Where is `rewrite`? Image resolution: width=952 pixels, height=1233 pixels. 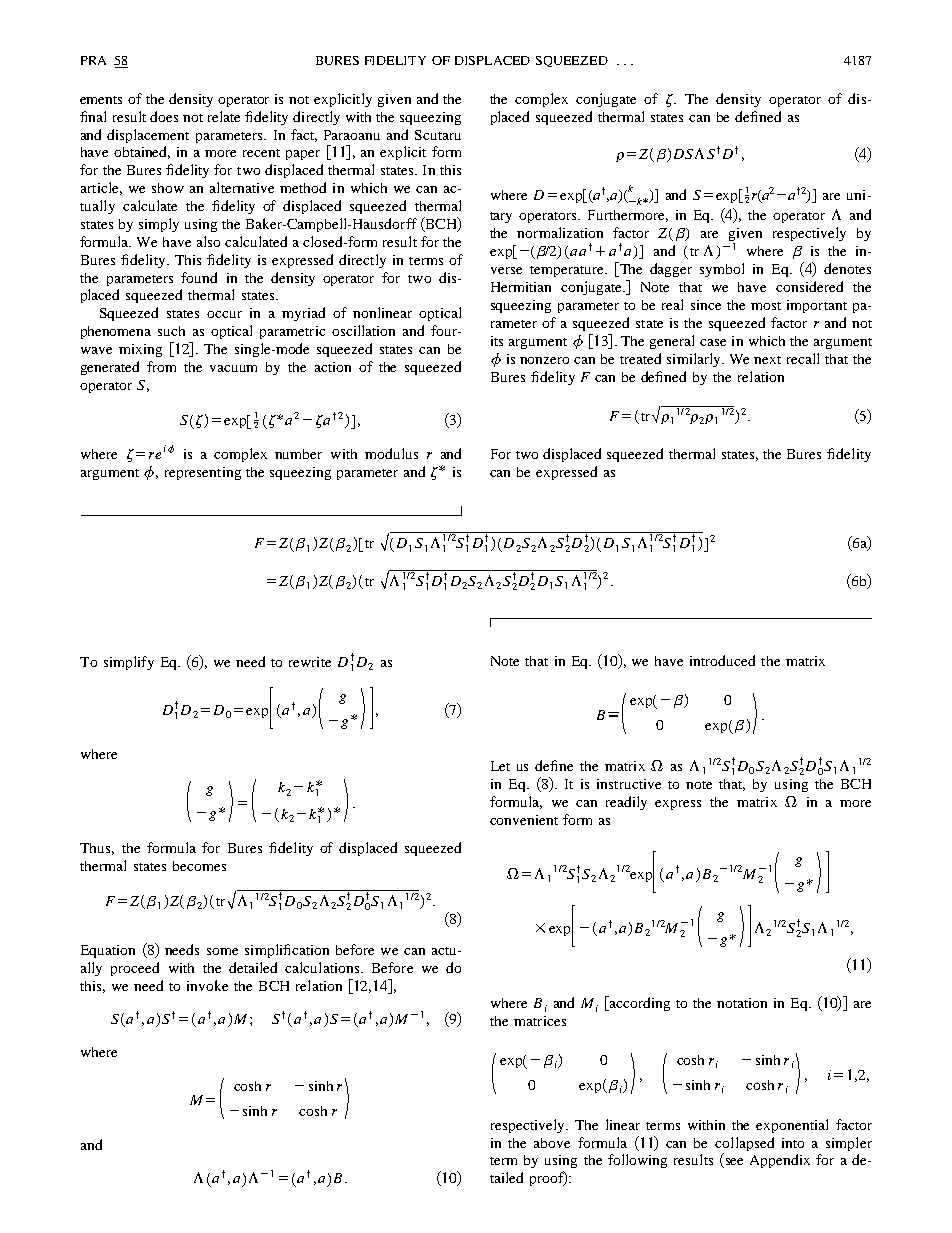
rewrite is located at coordinates (310, 662).
